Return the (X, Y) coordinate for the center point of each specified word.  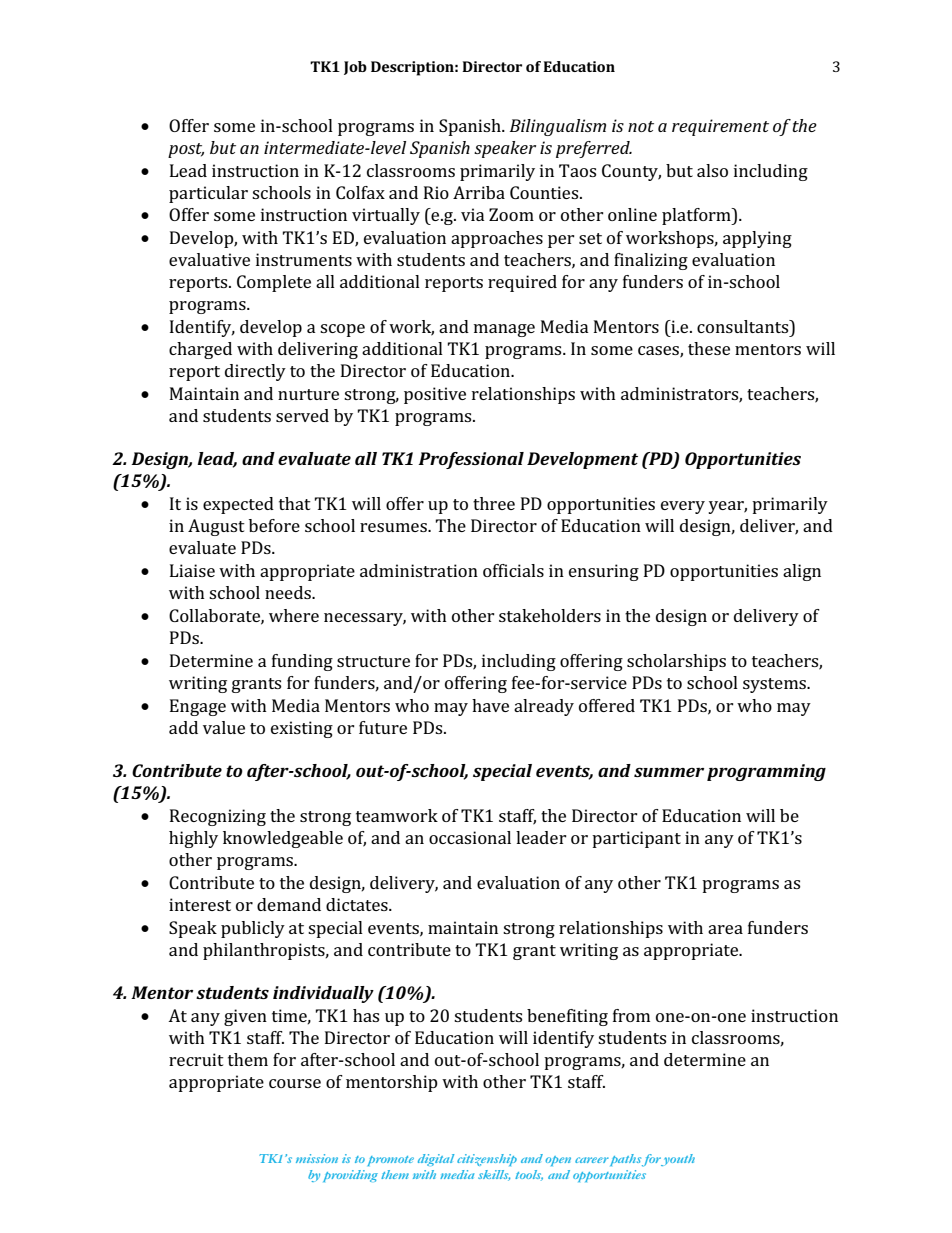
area (725, 929)
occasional (470, 837)
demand (289, 904)
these (709, 348)
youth (677, 1160)
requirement (720, 127)
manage (504, 330)
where (294, 615)
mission (317, 1158)
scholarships (676, 662)
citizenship (487, 1160)
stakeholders (550, 615)
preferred (594, 149)
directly (255, 372)
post (186, 150)
